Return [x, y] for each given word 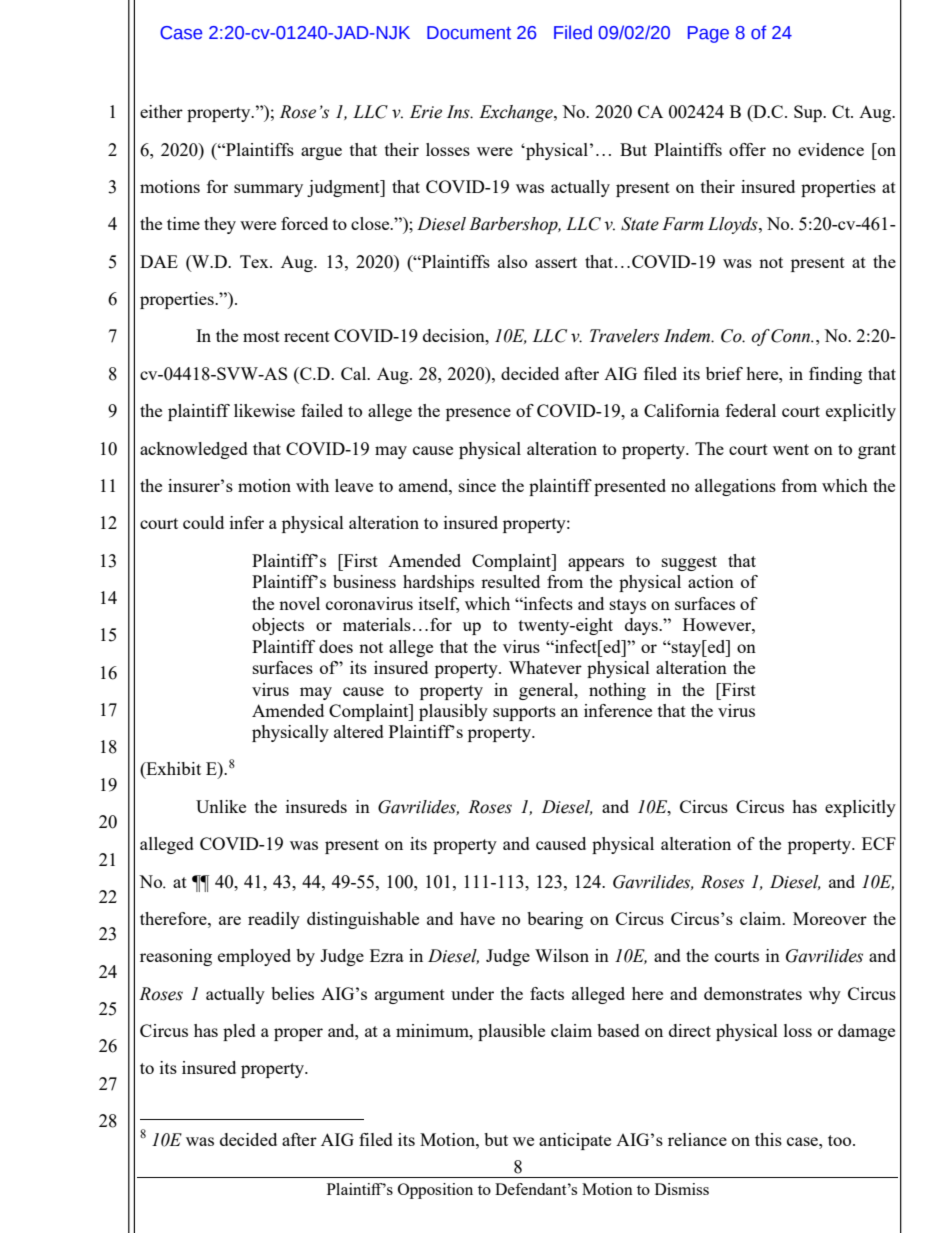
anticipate [575, 1141]
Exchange [517, 113]
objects [278, 626]
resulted [510, 581]
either [161, 111]
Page [708, 34]
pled [239, 1032]
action [711, 581]
